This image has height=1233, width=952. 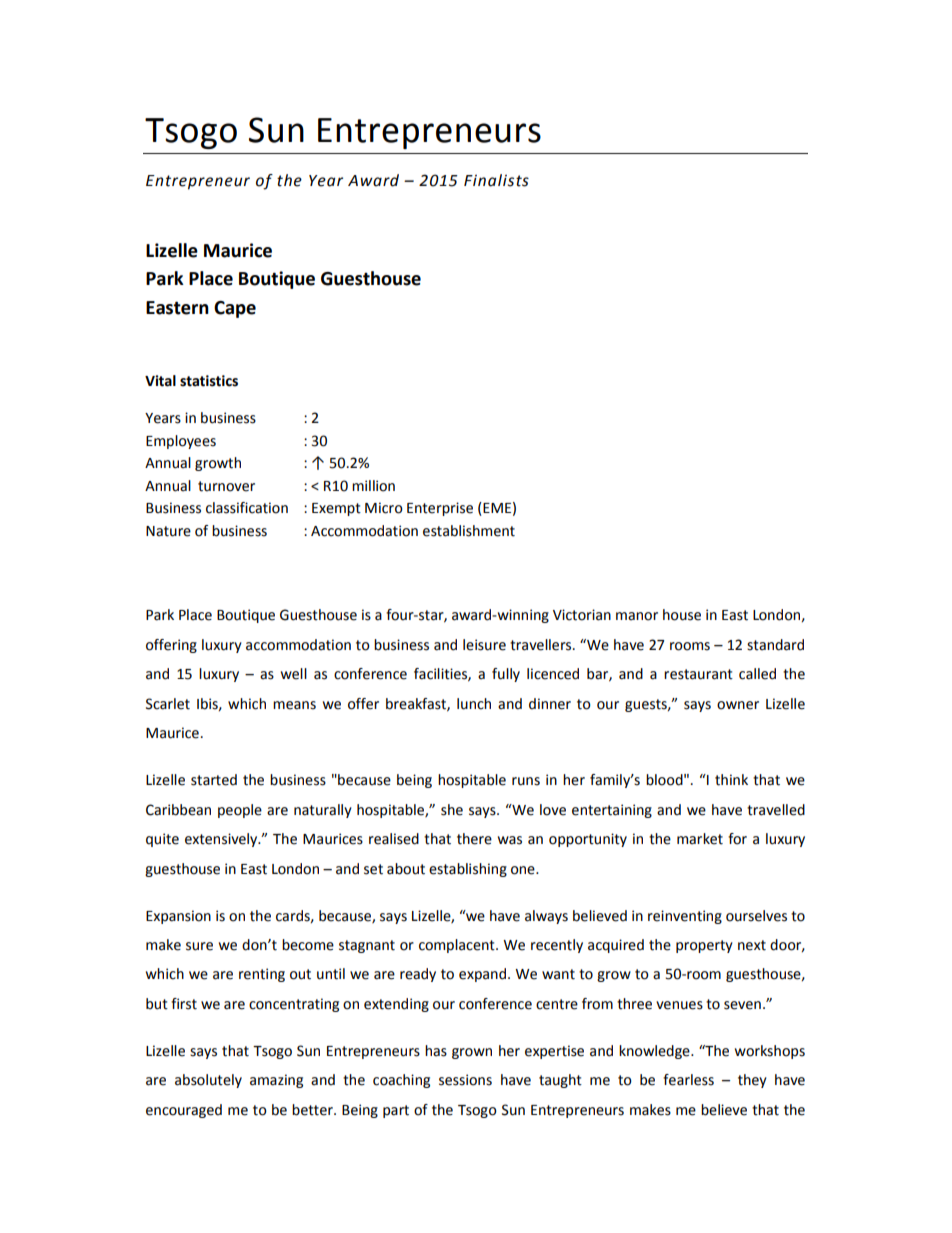 What do you see at coordinates (496, 180) in the image?
I see `Finalists` at bounding box center [496, 180].
